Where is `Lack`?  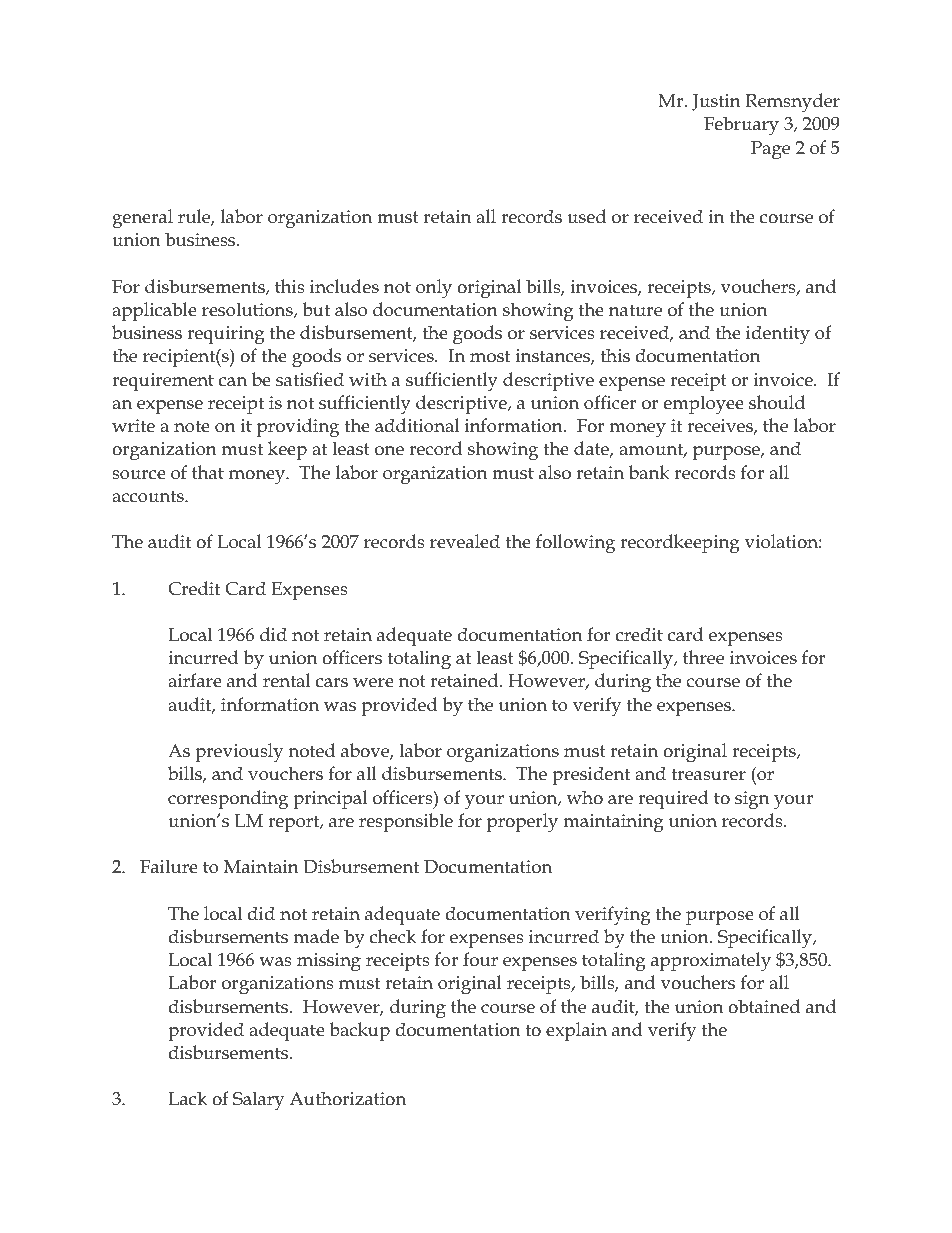 Lack is located at coordinates (187, 1098).
